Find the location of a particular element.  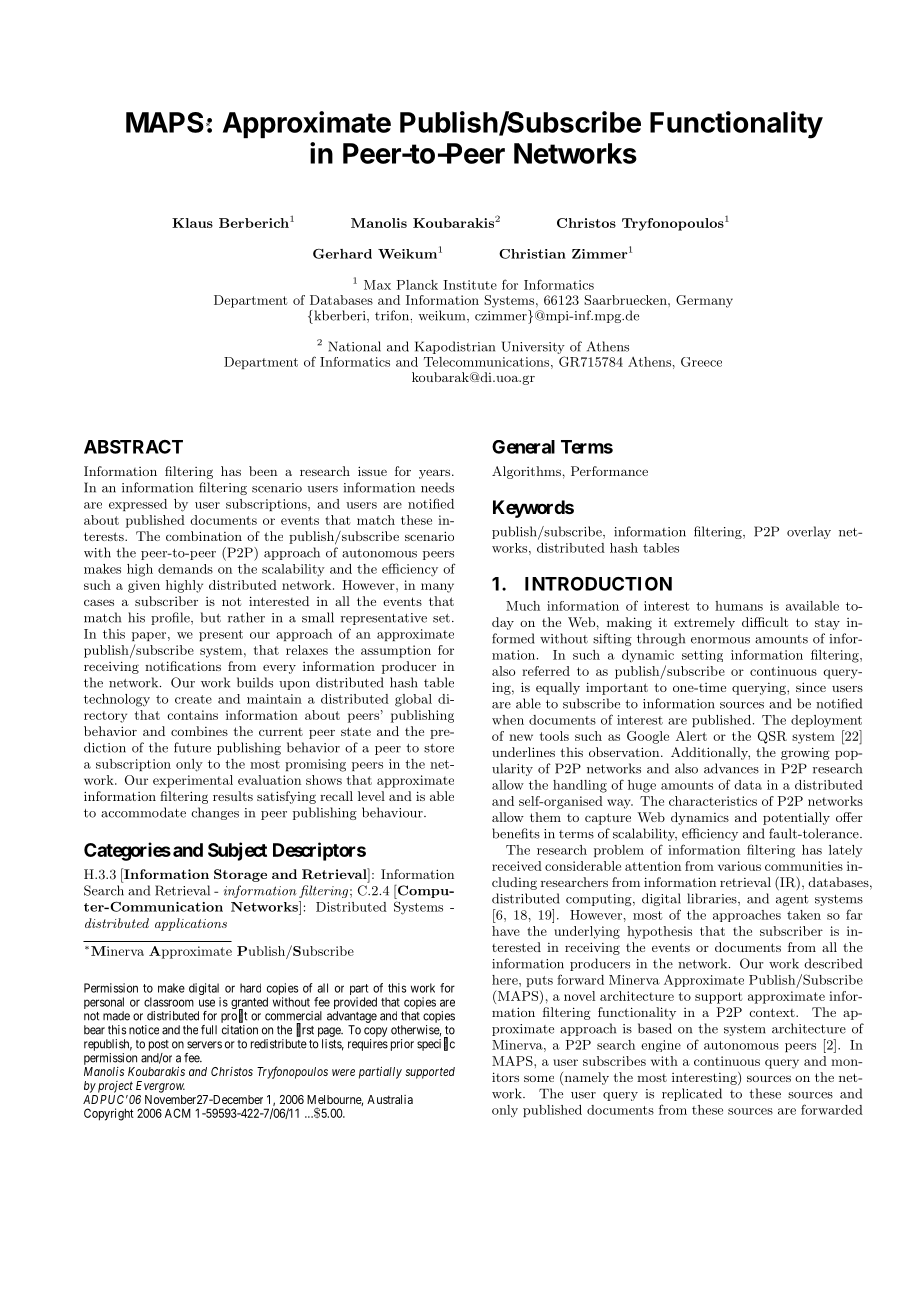

ACM is located at coordinates (178, 1113).
